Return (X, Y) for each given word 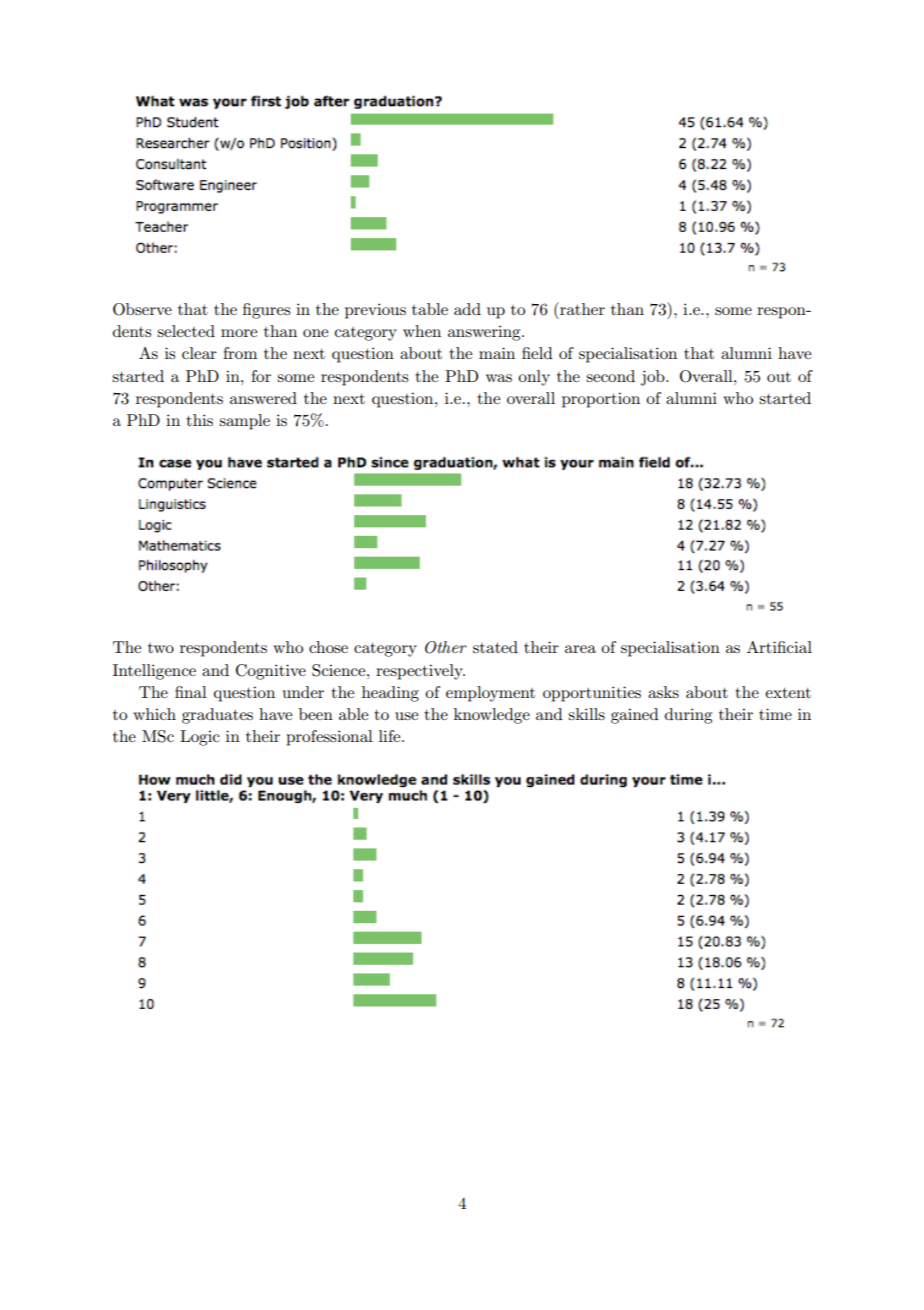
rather (581, 308)
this (199, 420)
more (239, 333)
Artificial (779, 647)
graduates (217, 716)
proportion (601, 400)
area (580, 649)
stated (495, 647)
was (499, 378)
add (467, 309)
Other (446, 647)
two (161, 648)
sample (244, 422)
